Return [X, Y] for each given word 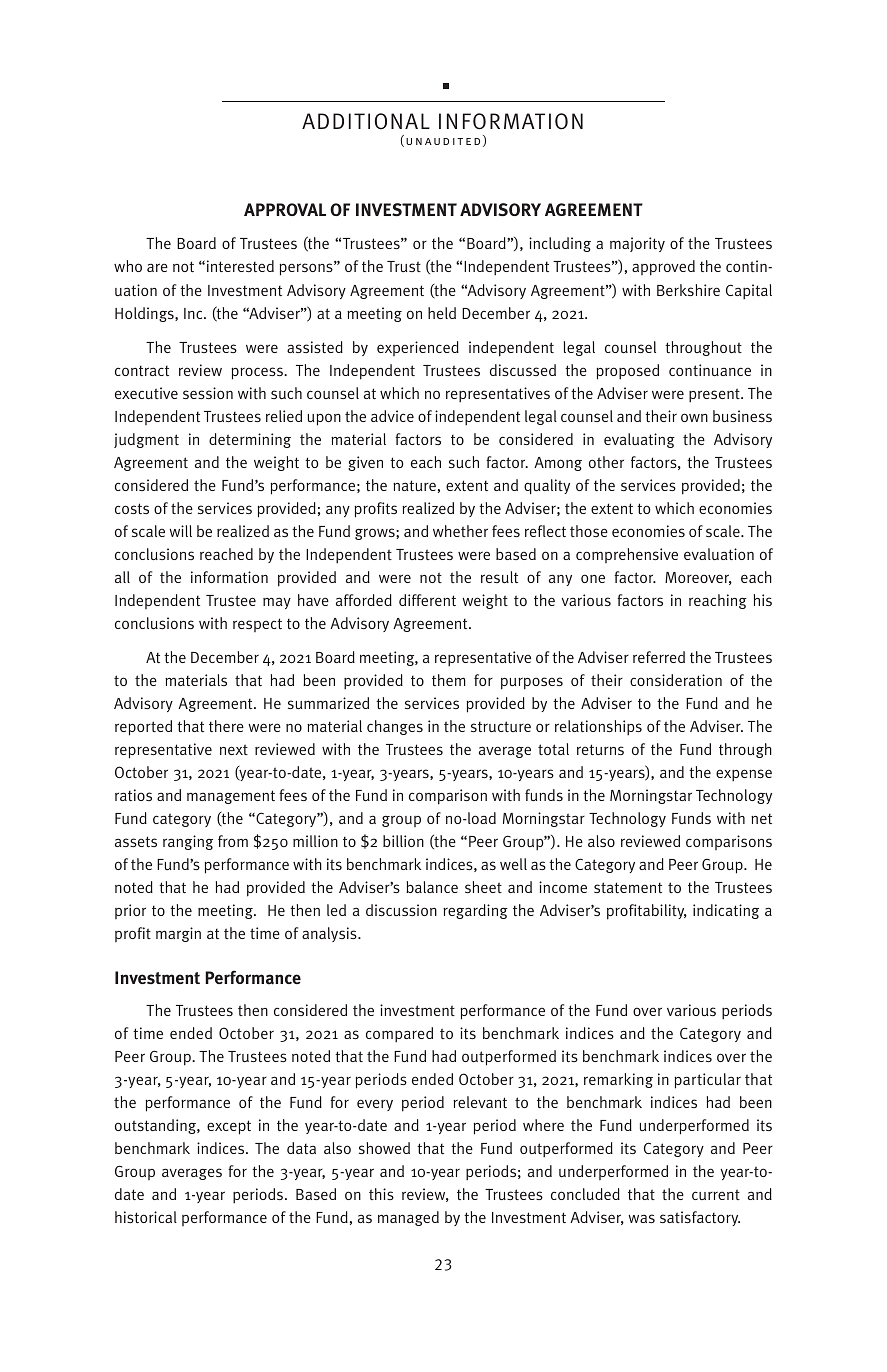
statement [628, 887]
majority [637, 244]
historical [146, 1217]
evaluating [639, 440]
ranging [188, 842]
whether [460, 531]
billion [403, 841]
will [180, 531]
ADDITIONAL [366, 121]
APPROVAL [285, 209]
